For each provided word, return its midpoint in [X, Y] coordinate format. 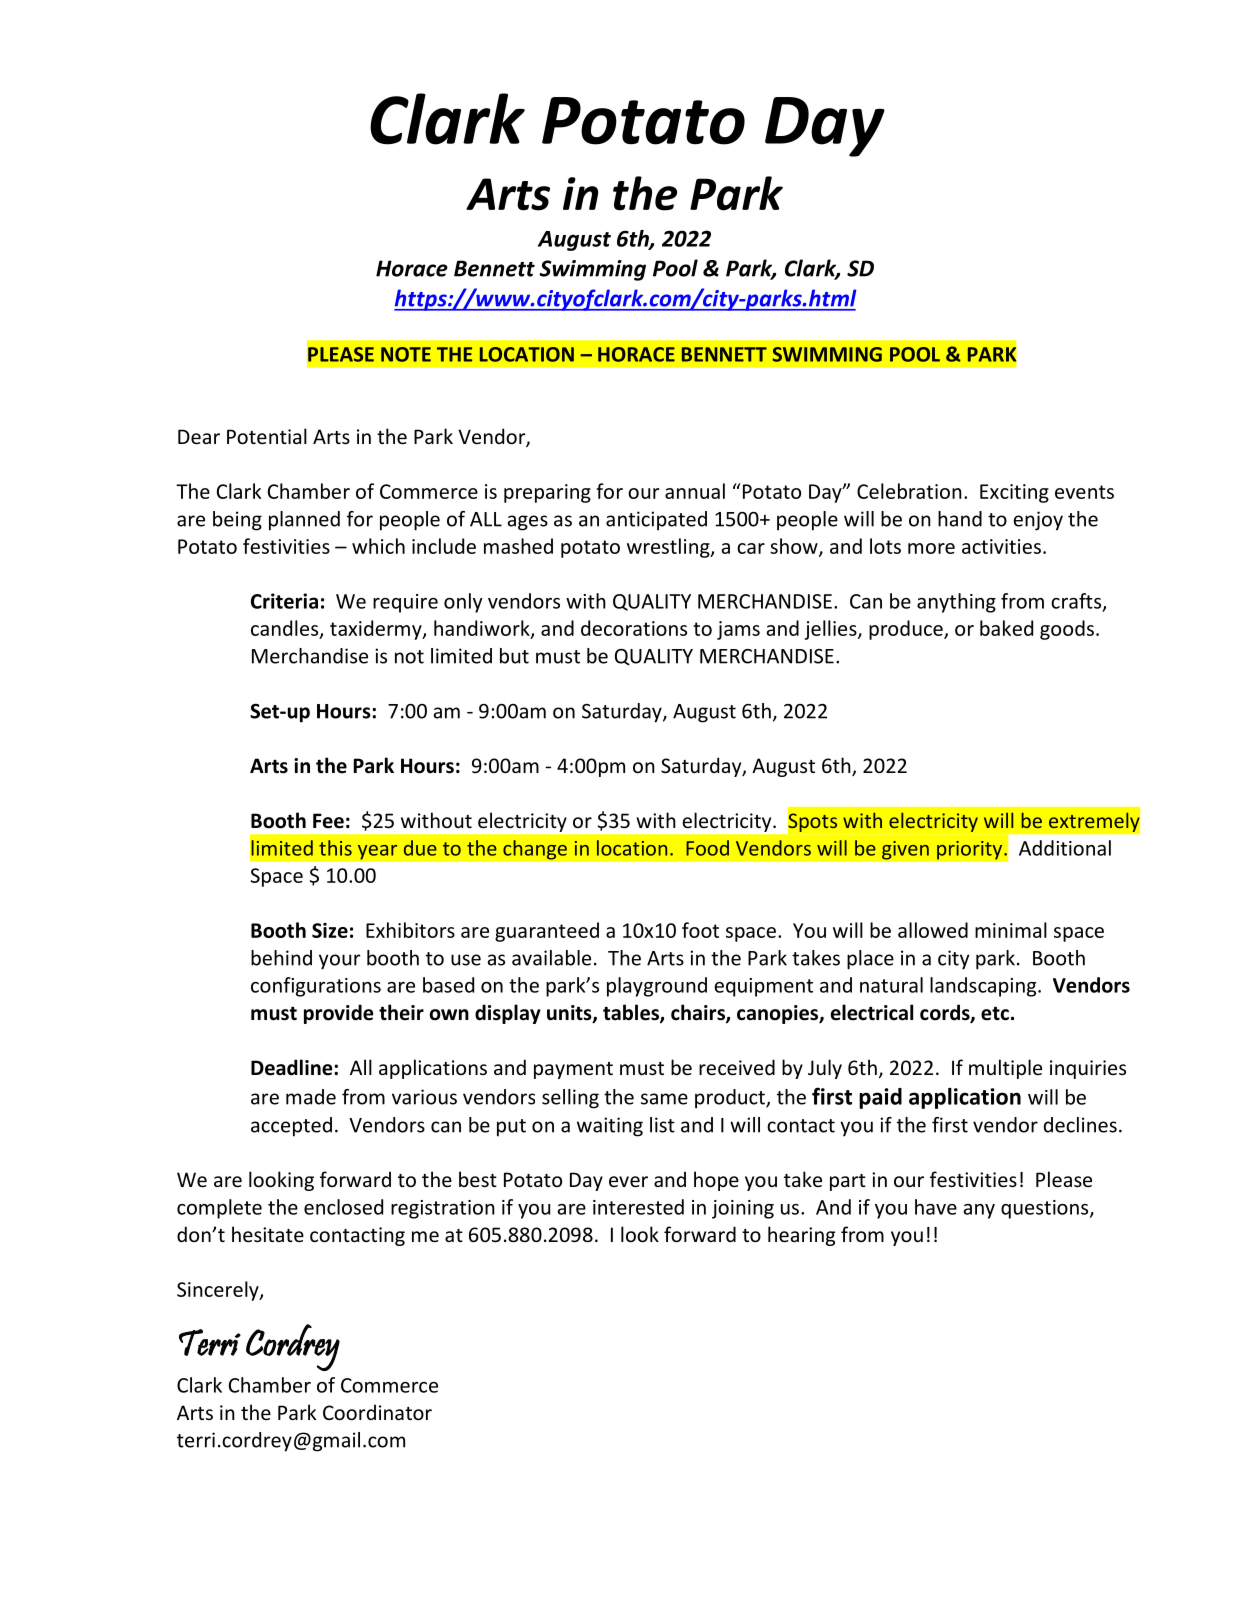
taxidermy [377, 630]
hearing [801, 1236]
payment [573, 1070]
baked [1006, 628]
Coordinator [377, 1412]
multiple [1005, 1069]
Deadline [293, 1067]
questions [1046, 1209]
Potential [267, 436]
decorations [634, 628]
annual [695, 491]
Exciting [1014, 493]
